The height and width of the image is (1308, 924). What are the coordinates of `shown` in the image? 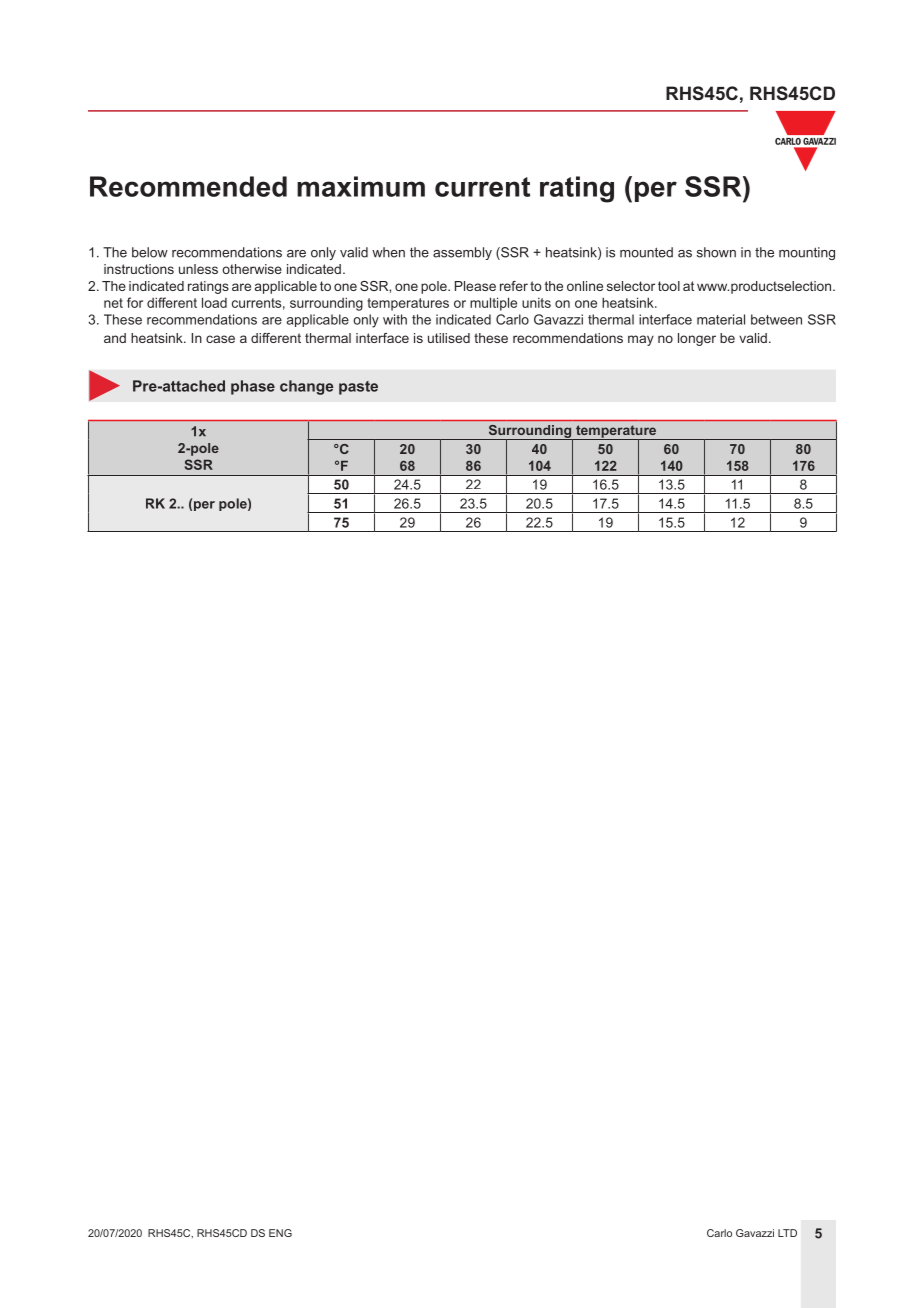 It's located at (716, 252).
